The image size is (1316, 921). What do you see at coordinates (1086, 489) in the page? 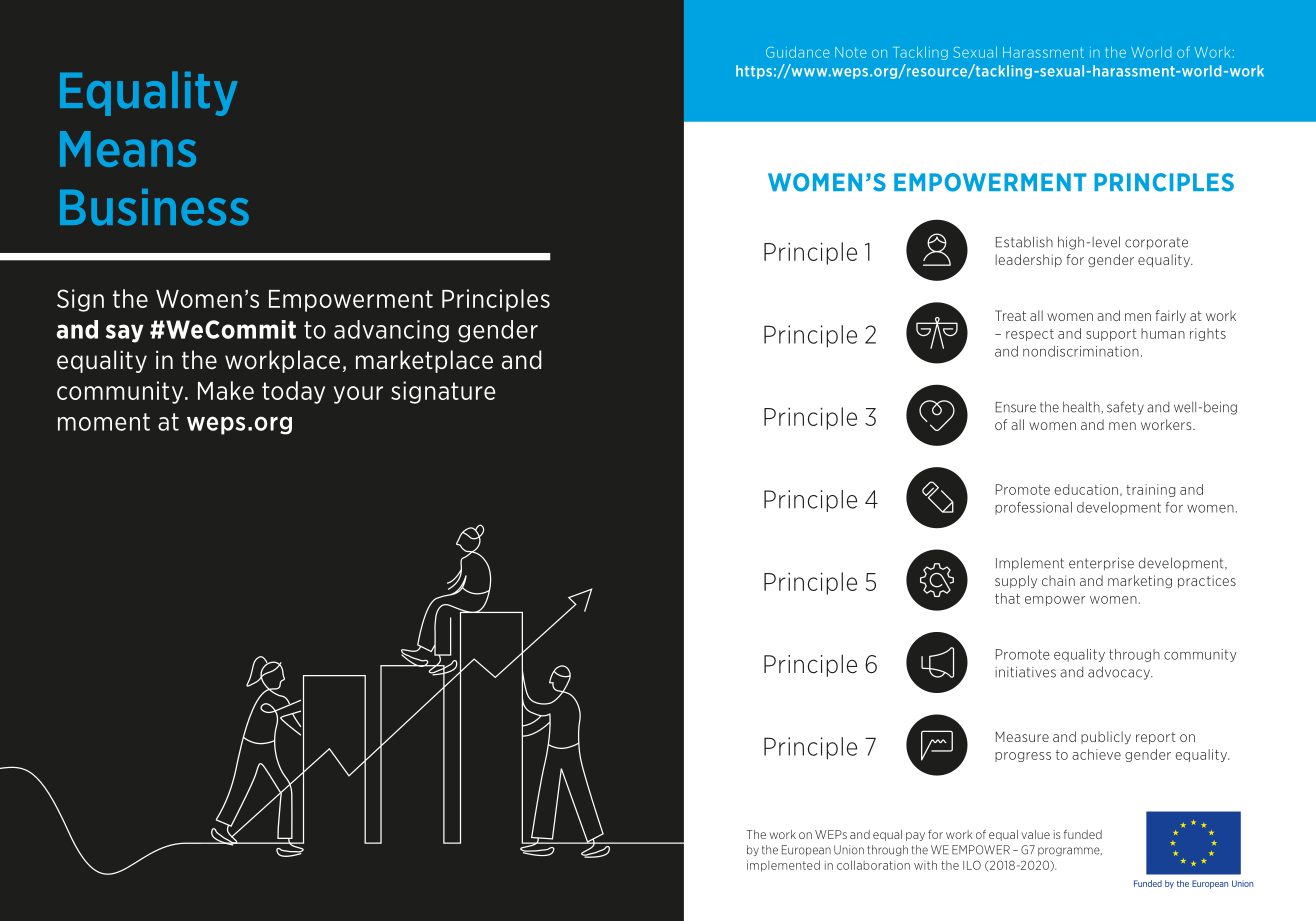
I see `education` at bounding box center [1086, 489].
